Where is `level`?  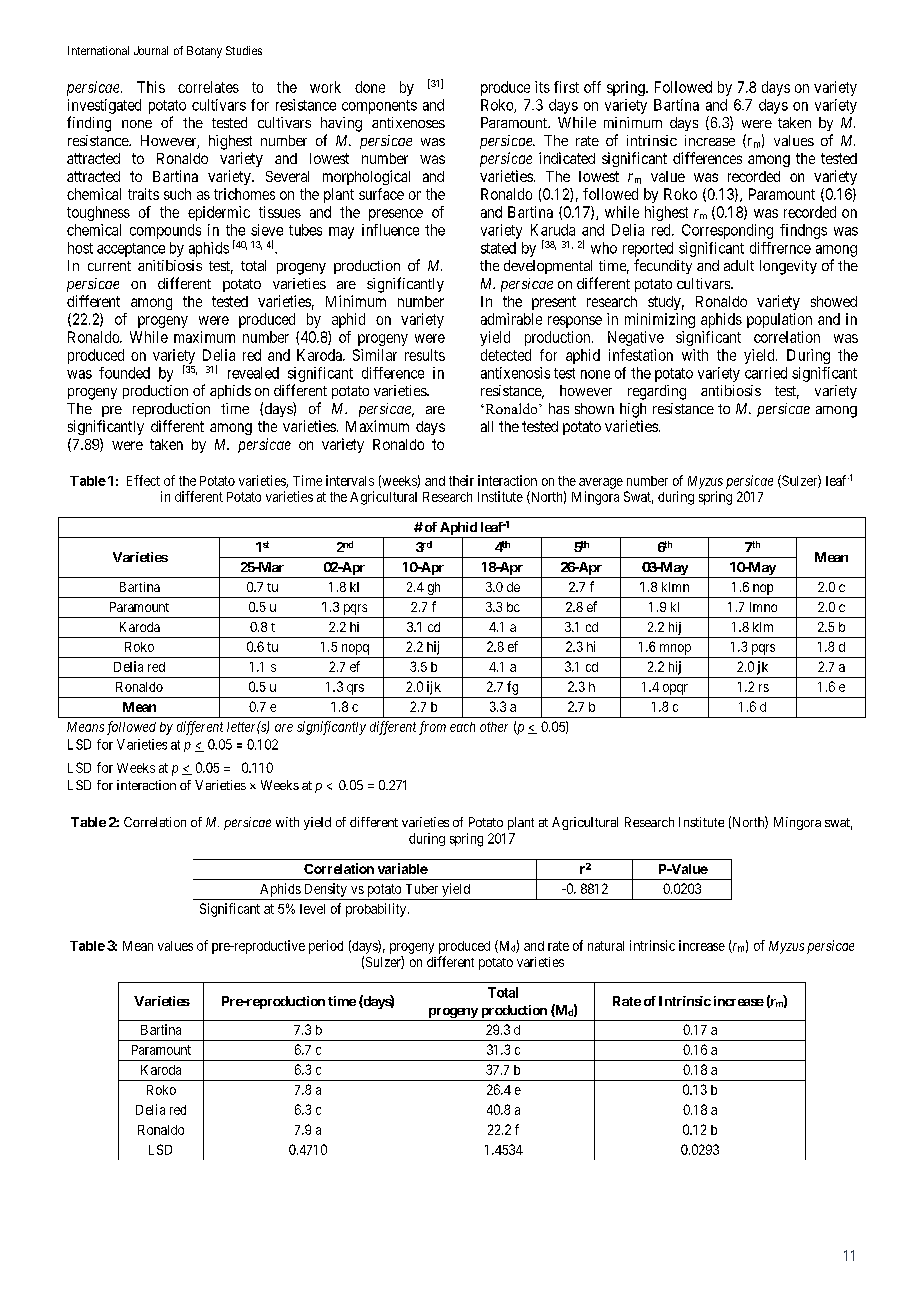
level is located at coordinates (312, 909).
